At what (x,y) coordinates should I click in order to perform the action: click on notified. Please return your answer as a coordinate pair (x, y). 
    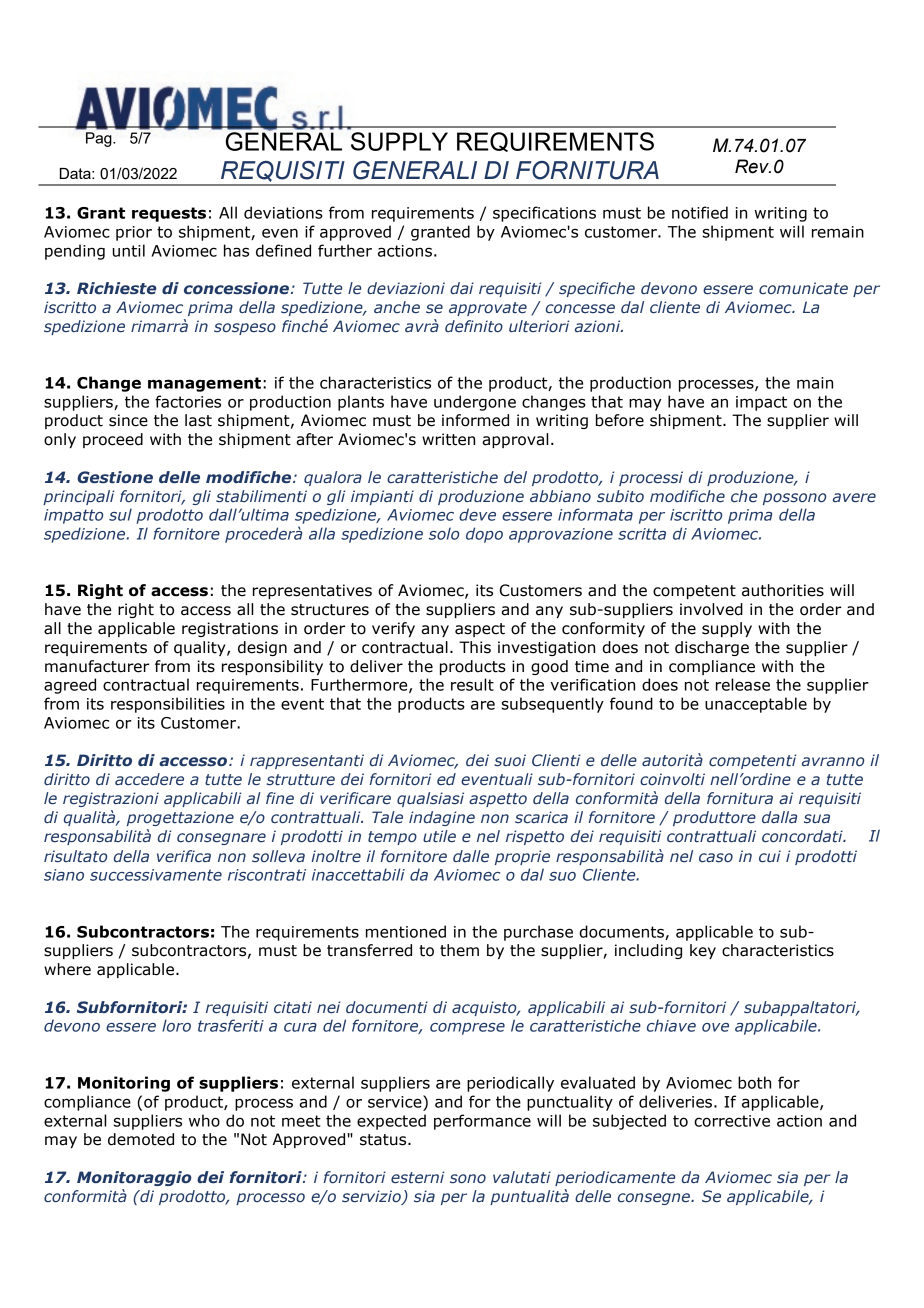
    Looking at the image, I should click on (700, 212).
